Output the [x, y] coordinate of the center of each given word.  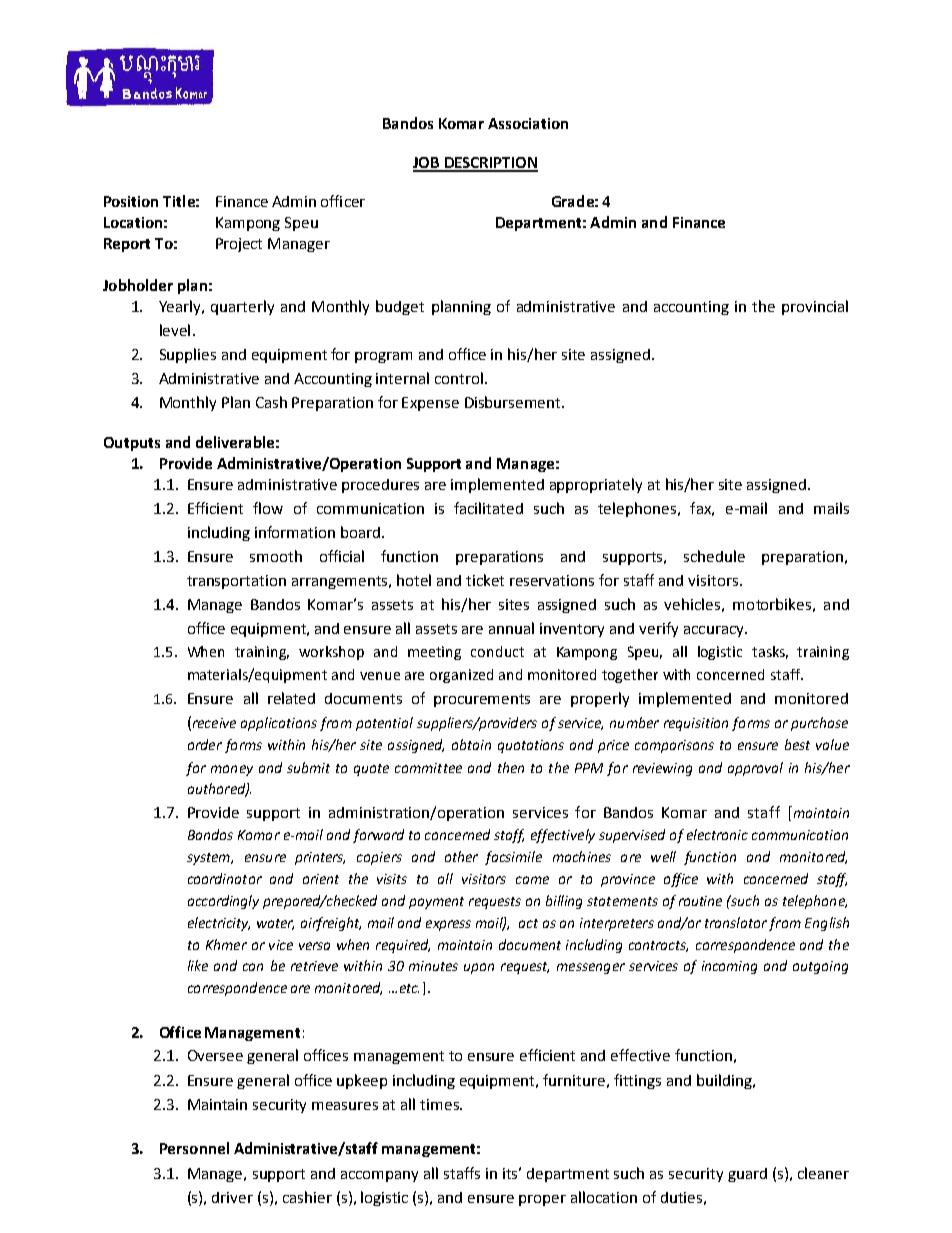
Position [131, 201]
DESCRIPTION [490, 164]
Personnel [194, 1148]
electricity [219, 924]
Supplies [188, 355]
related [291, 698]
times [440, 1104]
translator [736, 922]
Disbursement [514, 402]
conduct [497, 651]
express [448, 925]
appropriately [596, 485]
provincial [815, 307]
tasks [770, 652]
